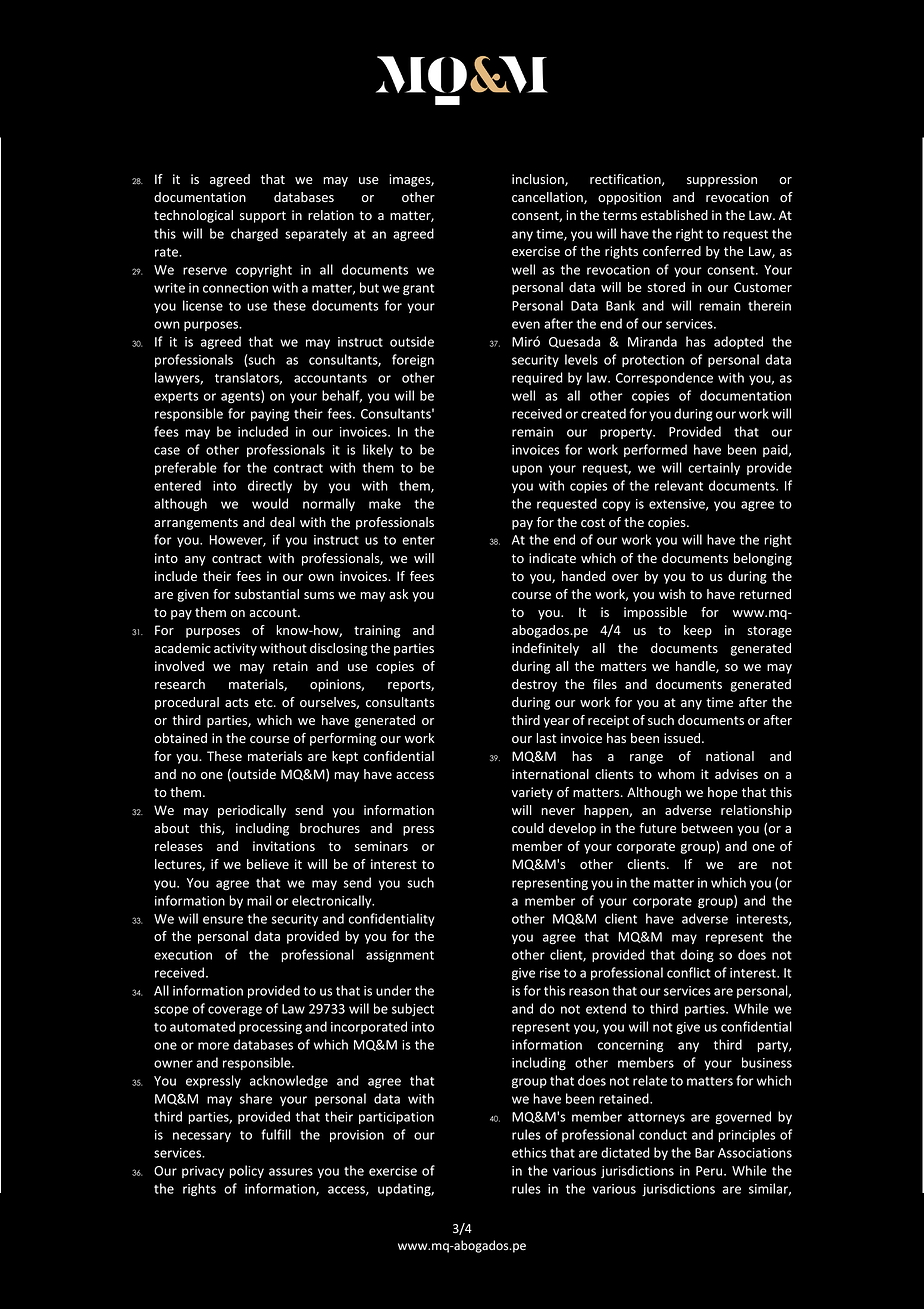 Image resolution: width=924 pixels, height=1309 pixels. Describe the element at coordinates (707, 828) in the screenshot. I see `between` at that location.
